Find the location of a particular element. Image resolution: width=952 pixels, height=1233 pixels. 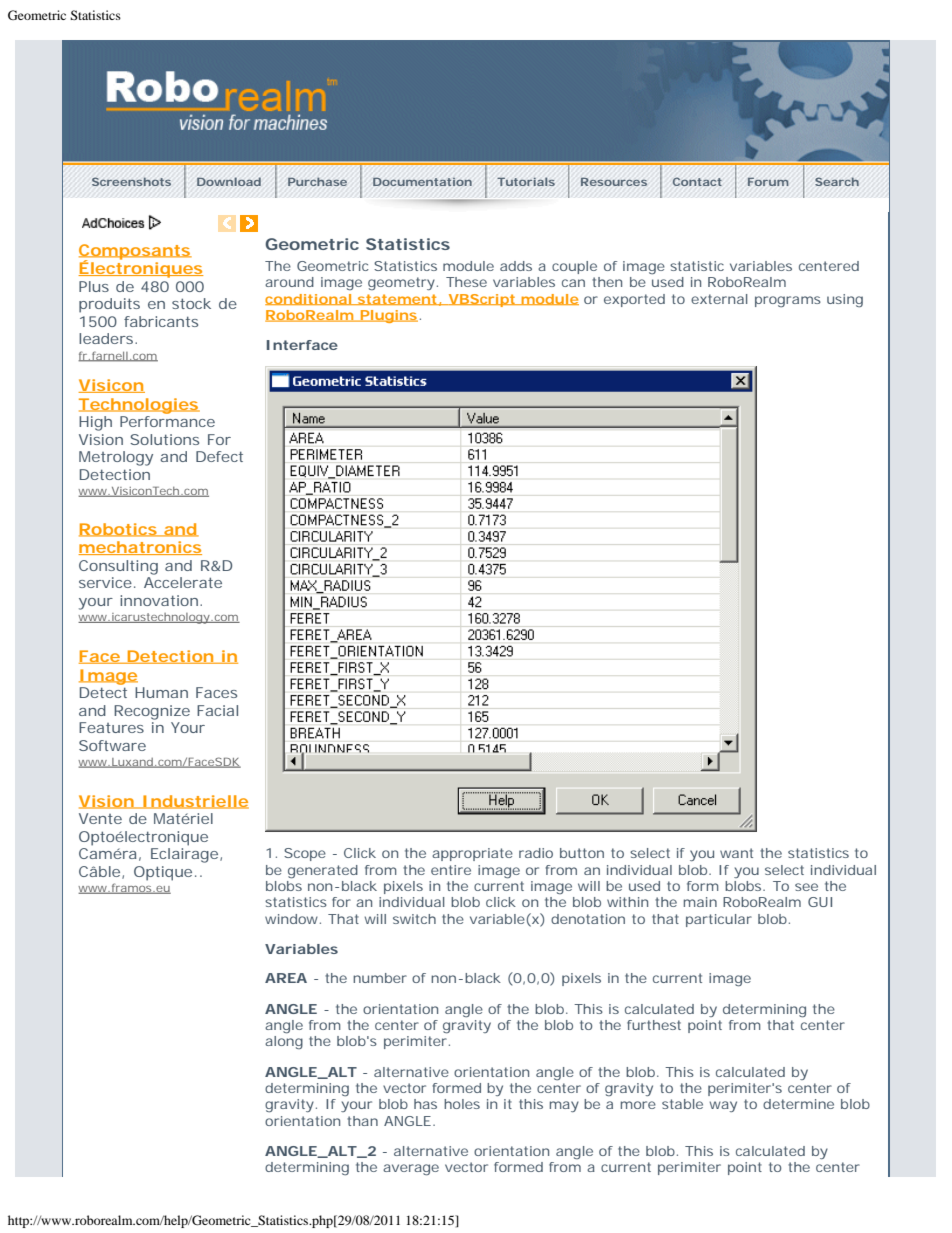

Contact is located at coordinates (697, 181).
